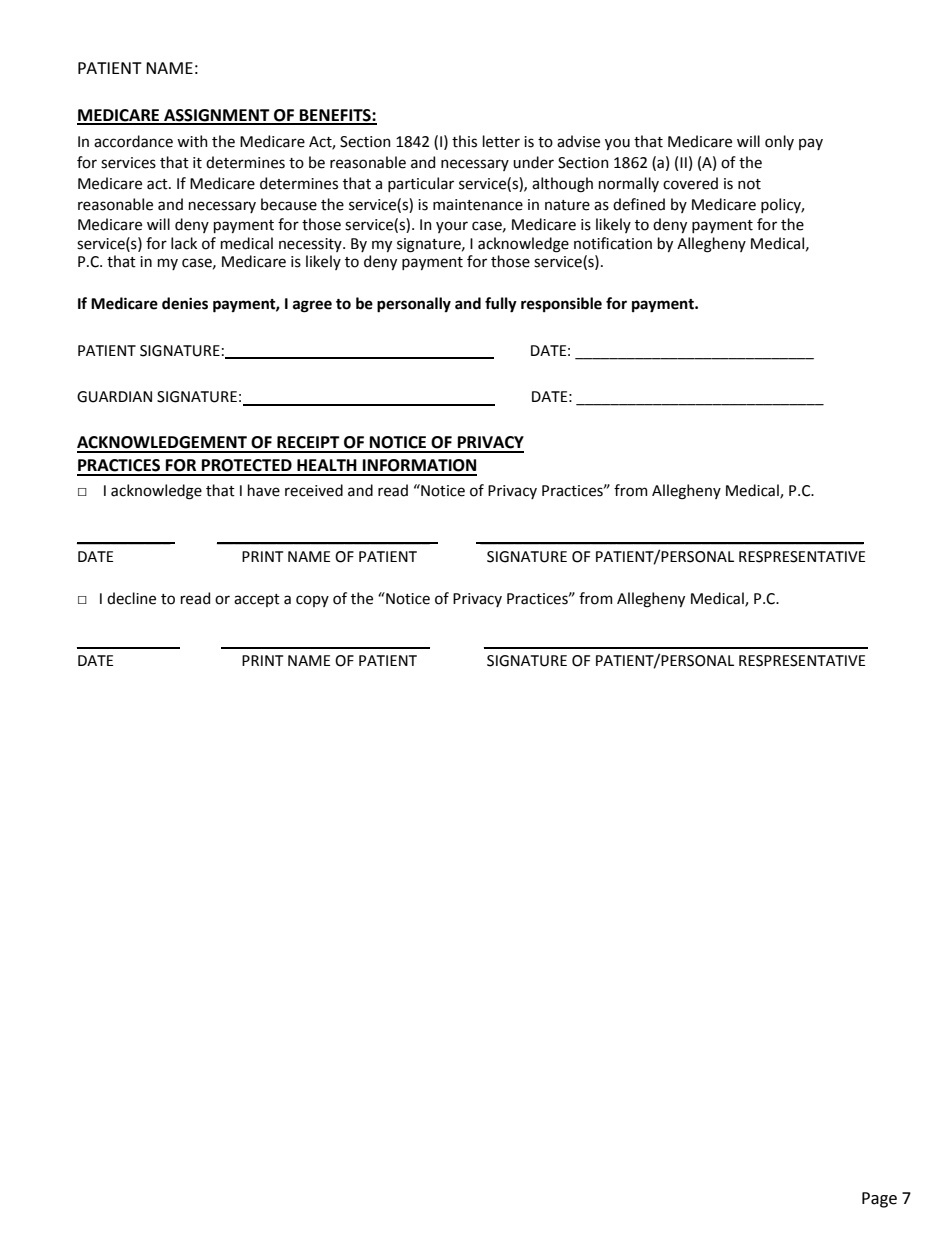  Describe the element at coordinates (879, 1200) in the page. I see `Page` at that location.
